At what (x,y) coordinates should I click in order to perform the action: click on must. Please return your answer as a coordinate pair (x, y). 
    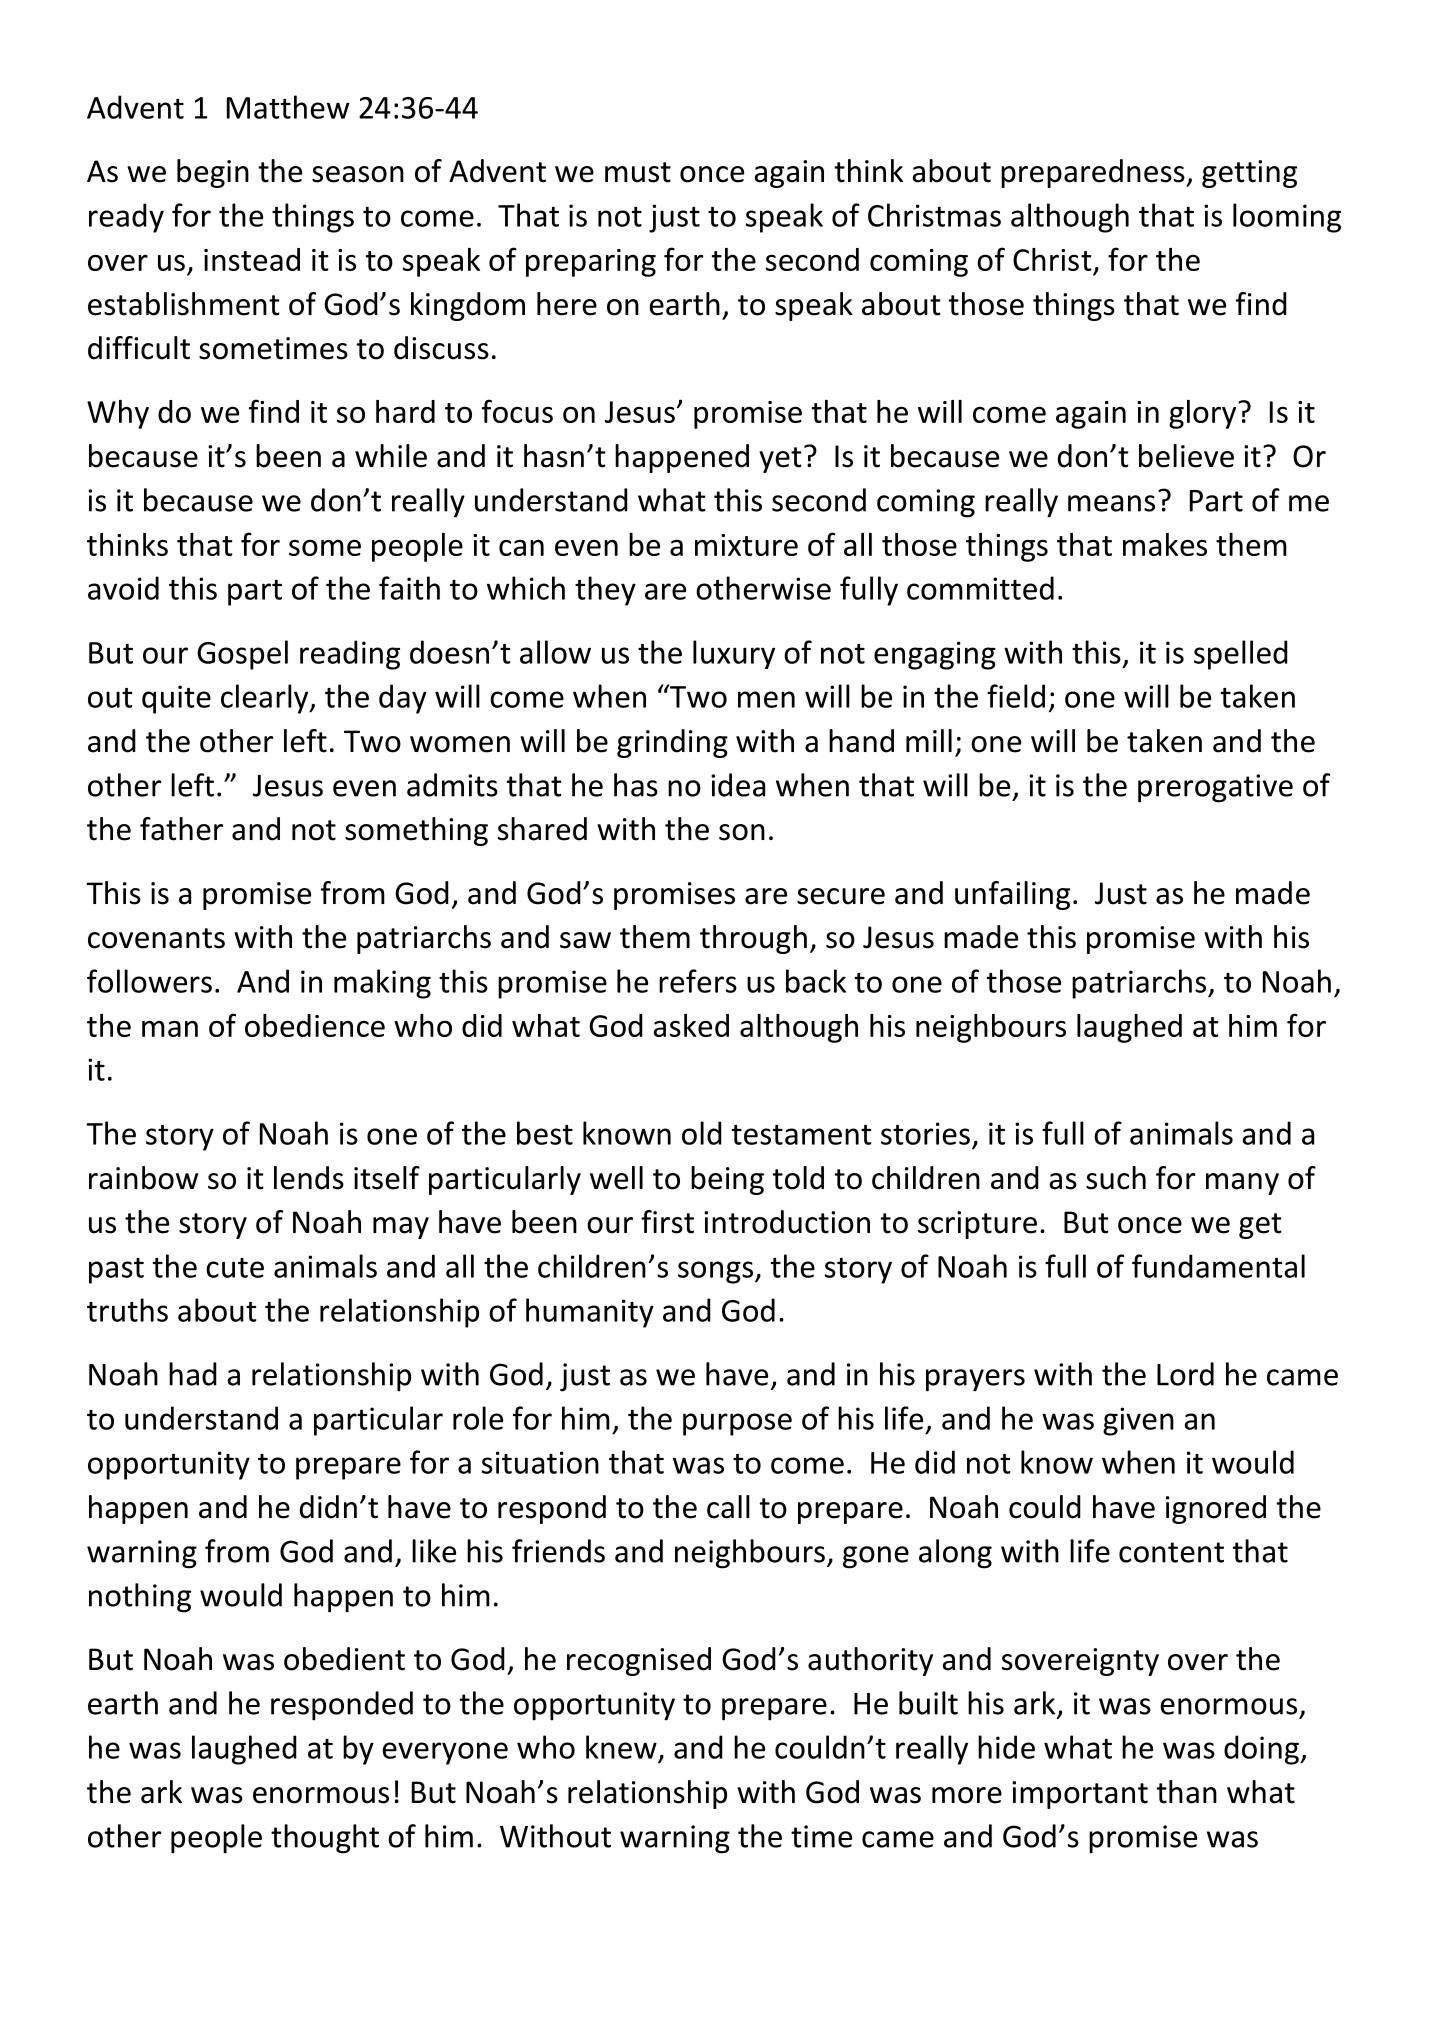
    Looking at the image, I should click on (638, 172).
